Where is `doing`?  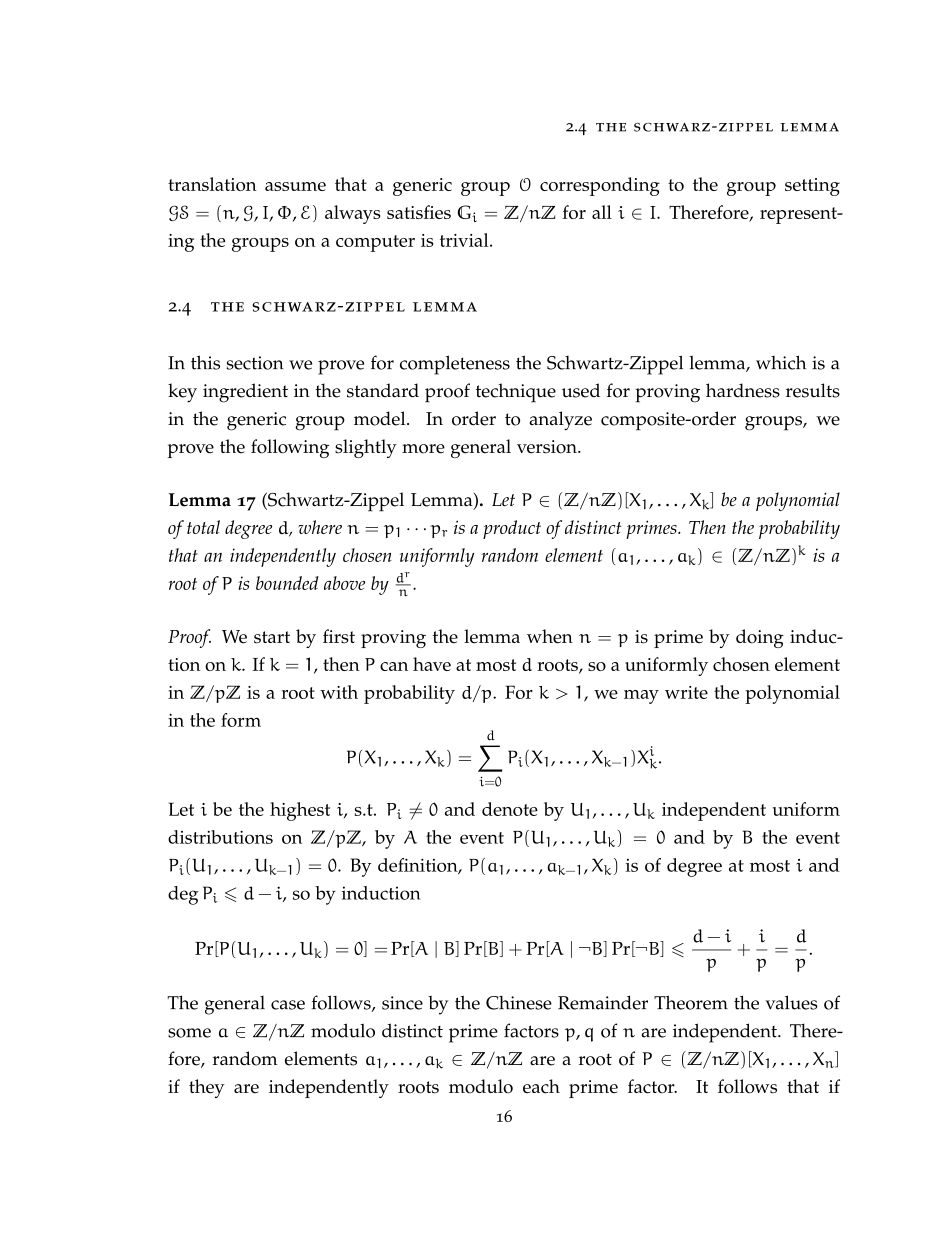 doing is located at coordinates (760, 638).
